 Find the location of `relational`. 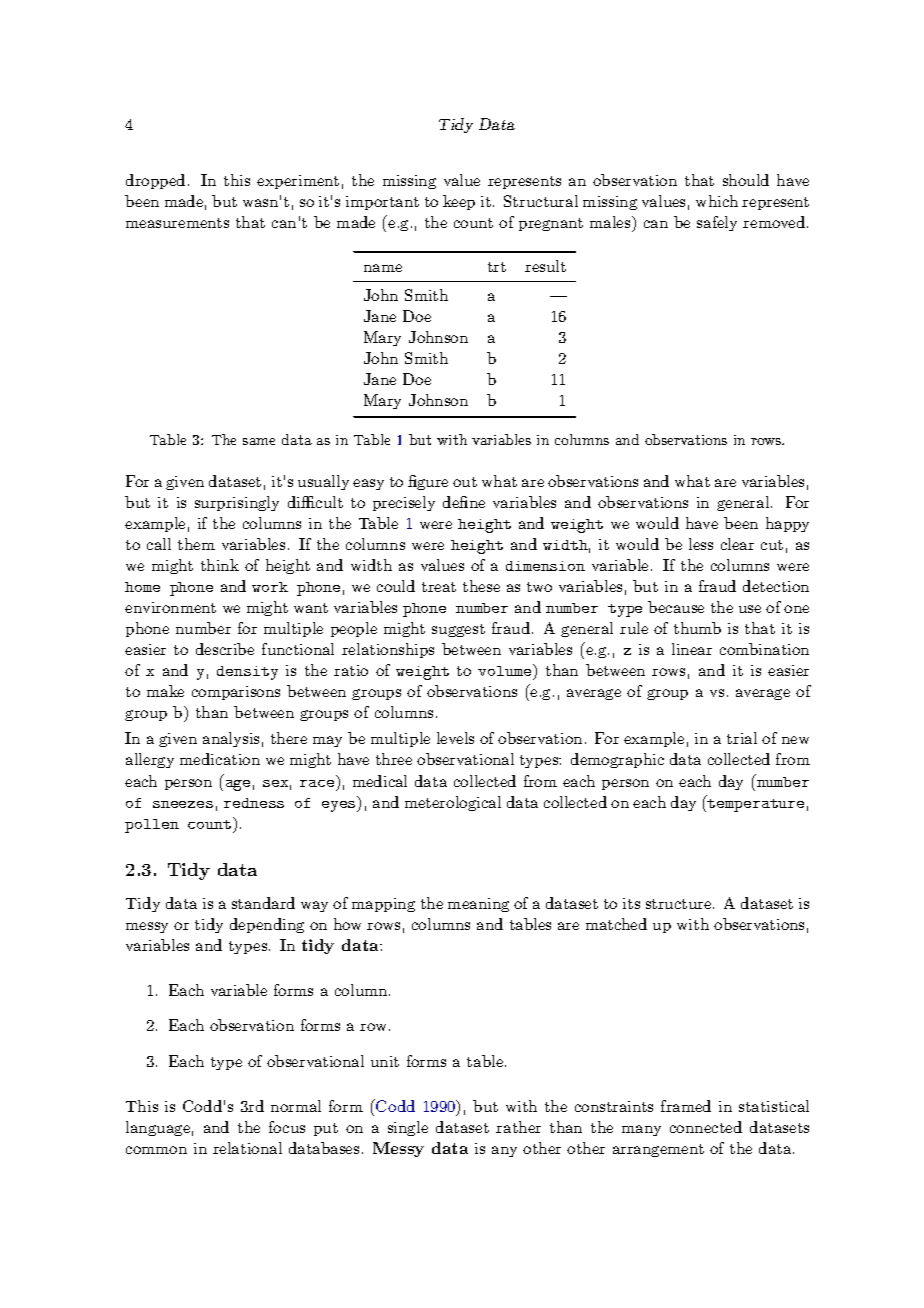

relational is located at coordinates (247, 1148).
